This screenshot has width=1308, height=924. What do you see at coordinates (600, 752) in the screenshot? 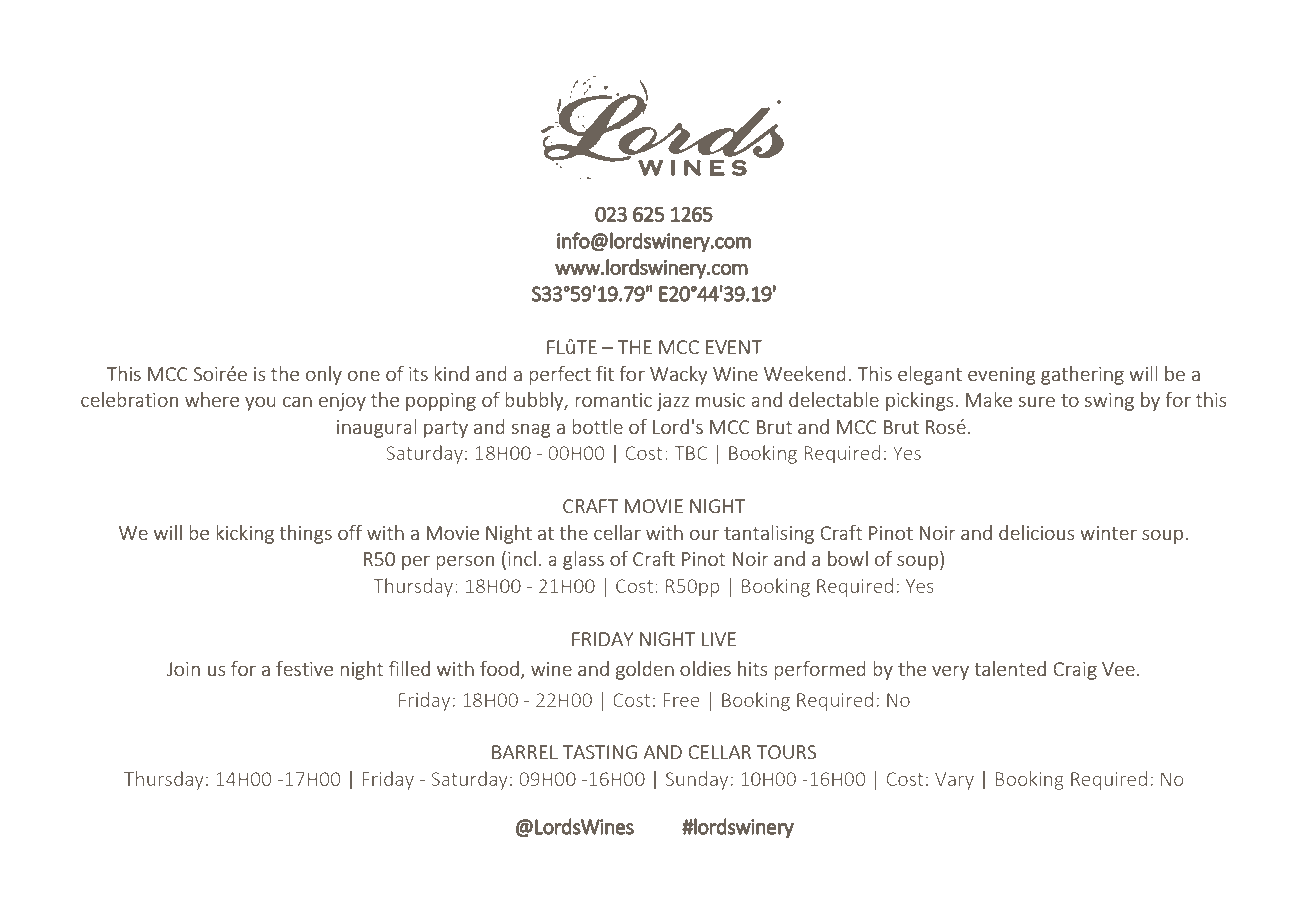
I see `TASTING` at bounding box center [600, 752].
